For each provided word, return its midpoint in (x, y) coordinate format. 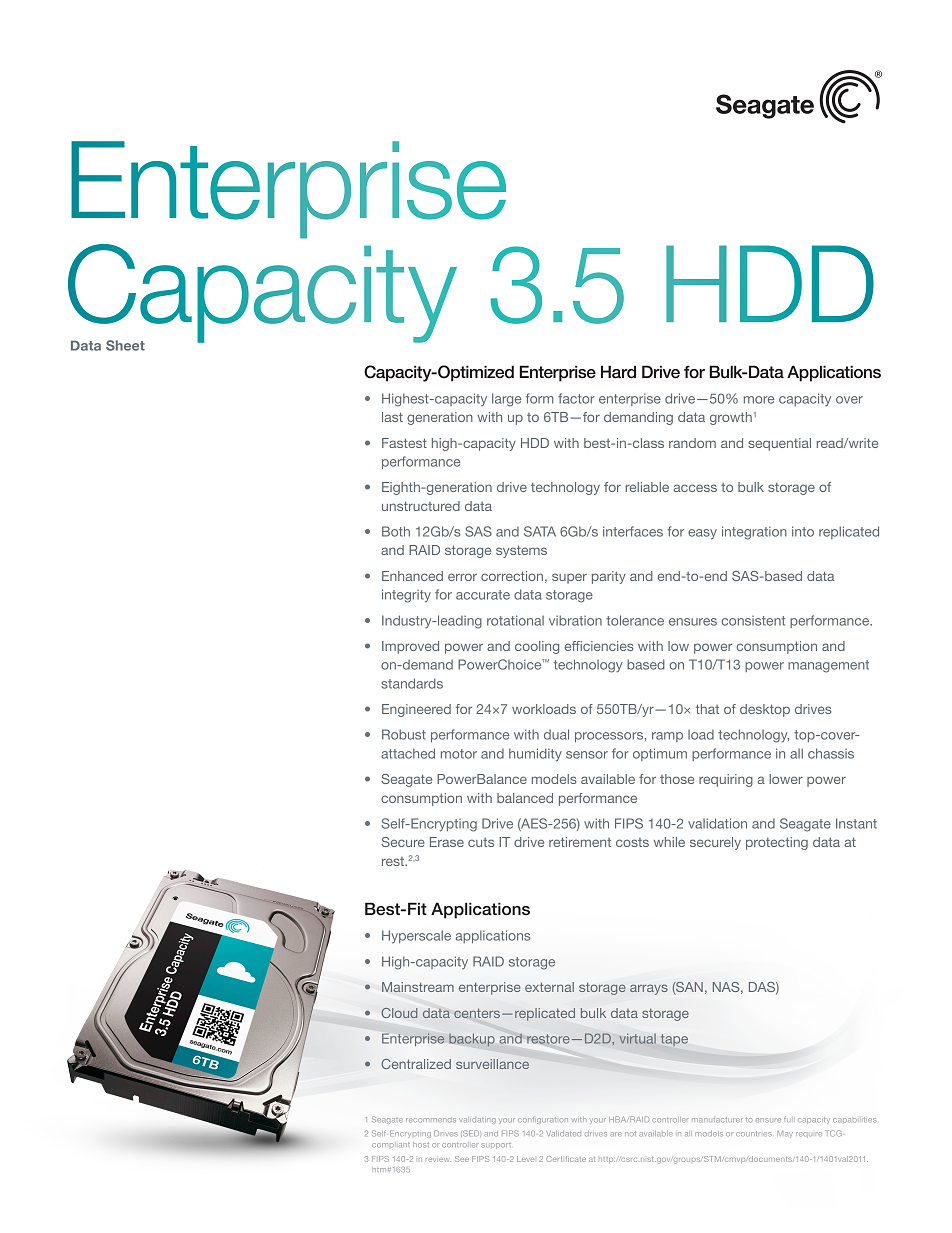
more (759, 400)
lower (786, 779)
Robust (404, 734)
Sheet (125, 345)
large (506, 400)
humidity (535, 755)
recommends (431, 1119)
